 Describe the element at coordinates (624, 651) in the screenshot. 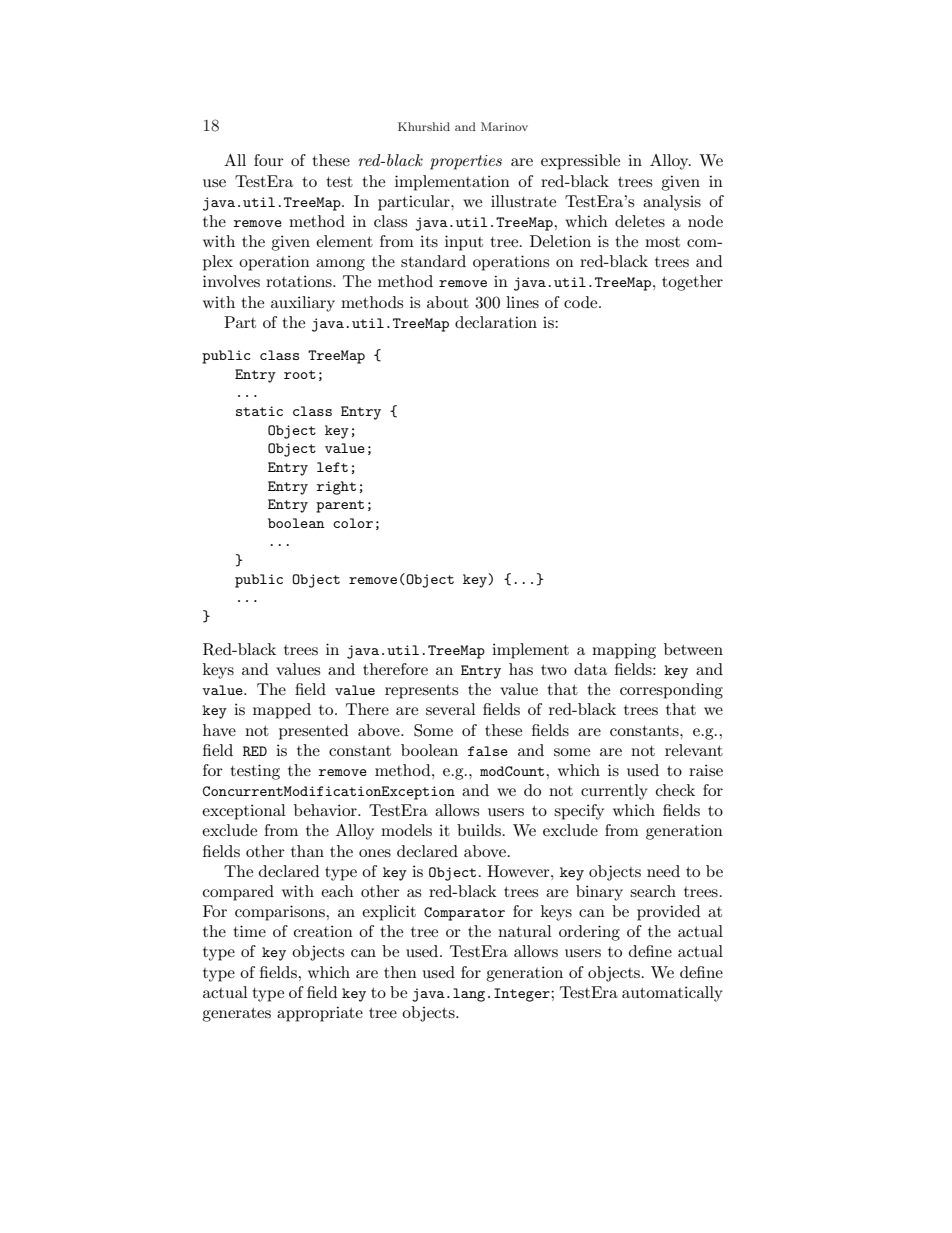

I see `mapping` at that location.
